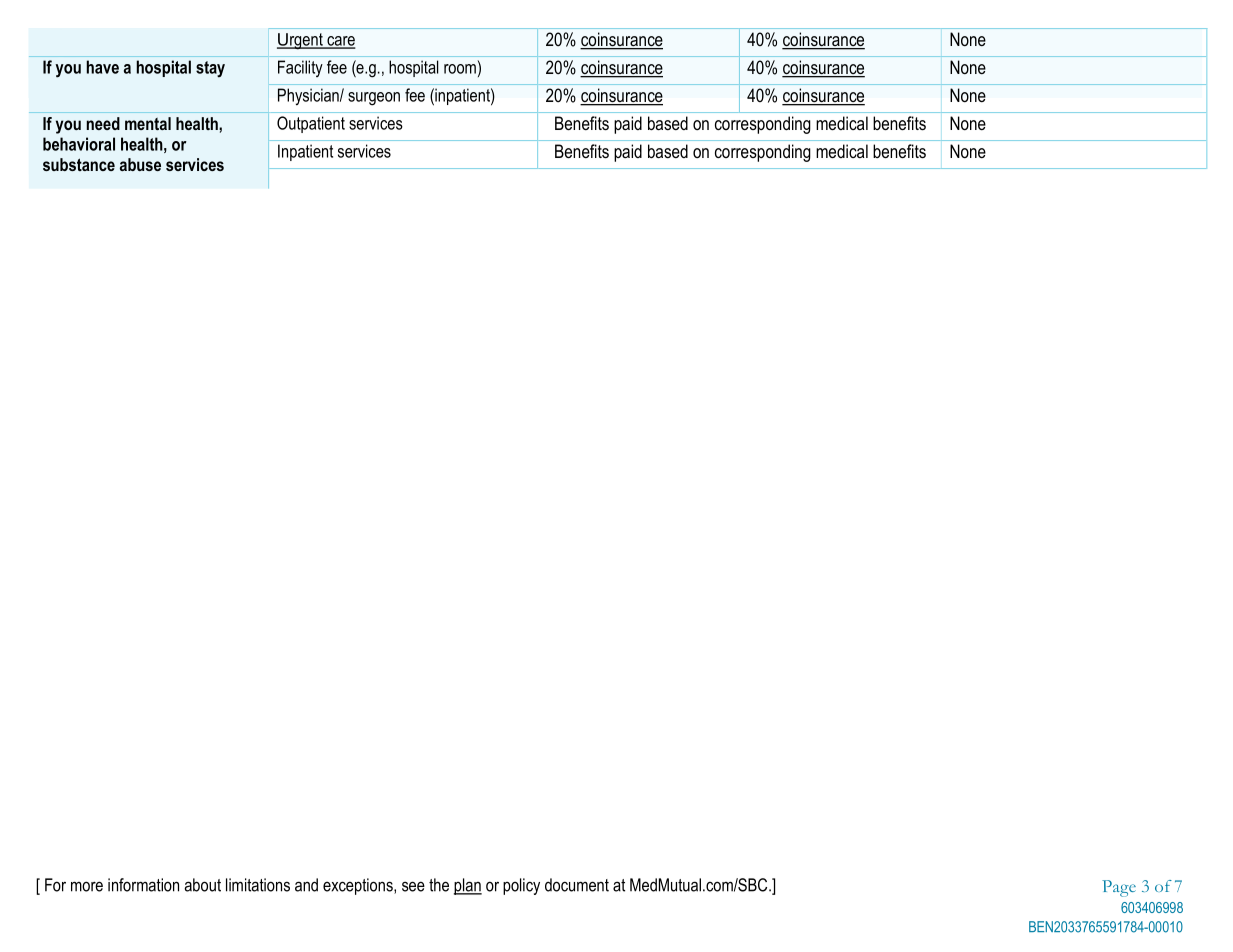 This screenshot has width=1233, height=952. I want to click on room, so click(460, 69).
